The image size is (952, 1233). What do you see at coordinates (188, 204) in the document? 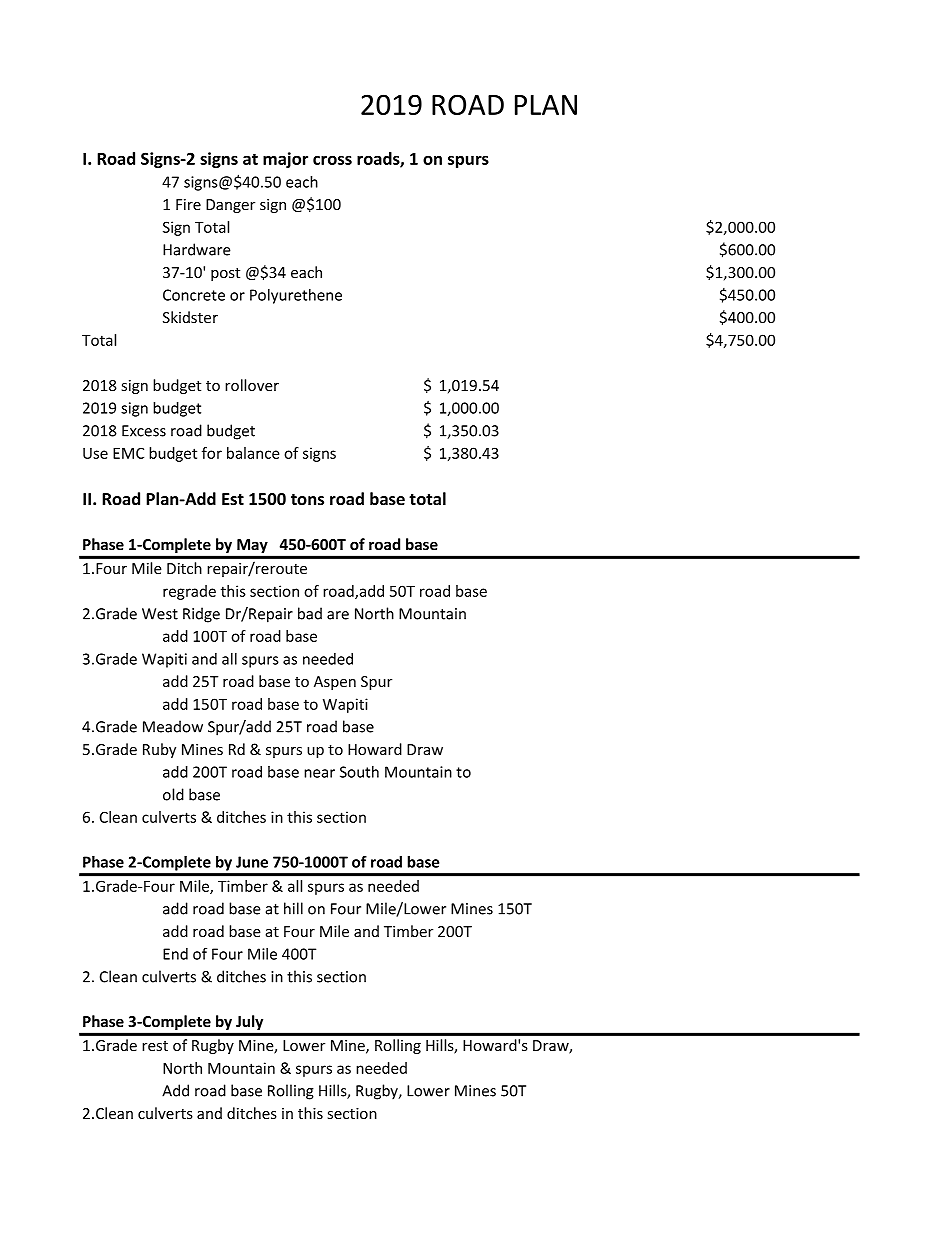
I see `Fire` at bounding box center [188, 204].
